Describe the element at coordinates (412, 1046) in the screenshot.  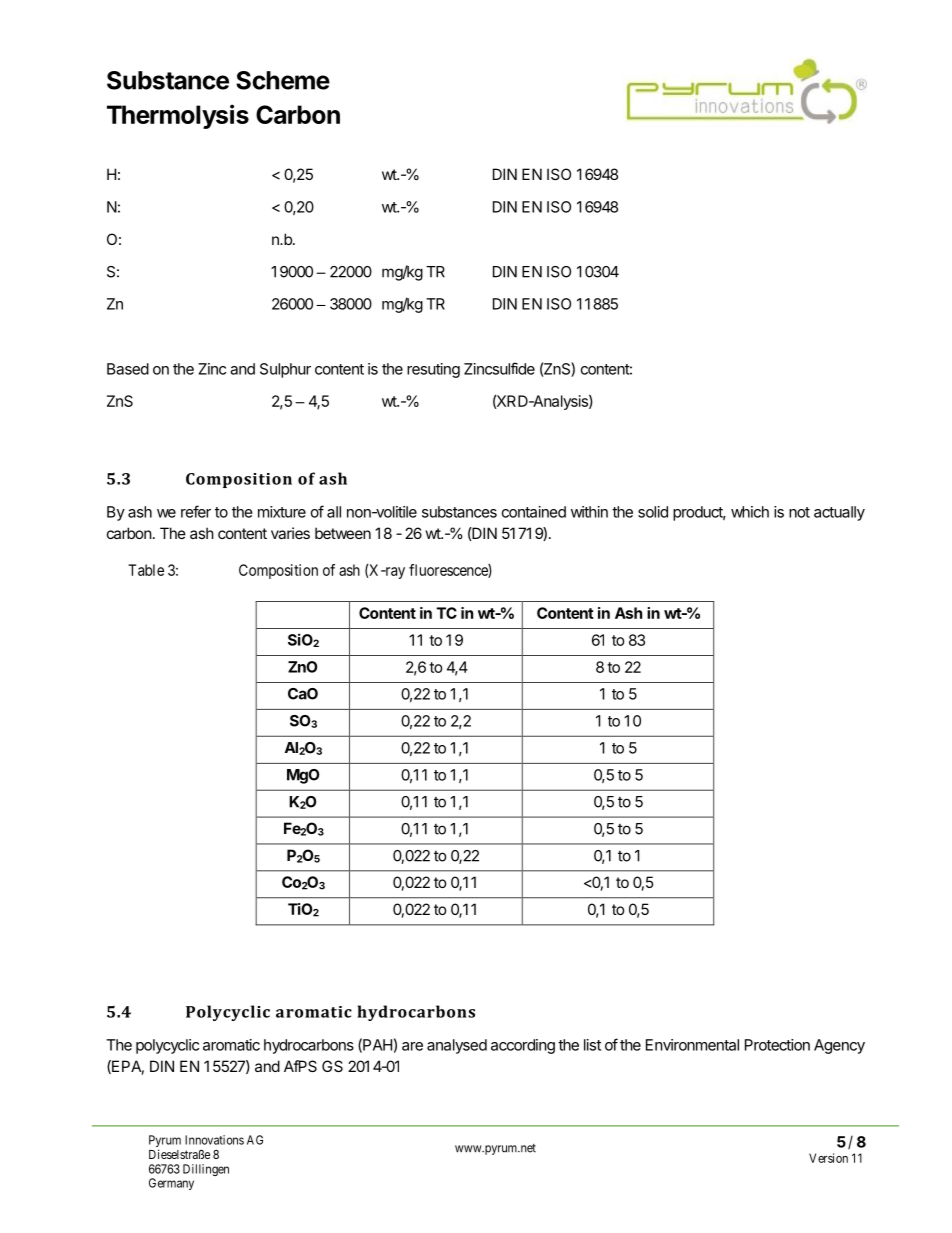
I see `are` at that location.
